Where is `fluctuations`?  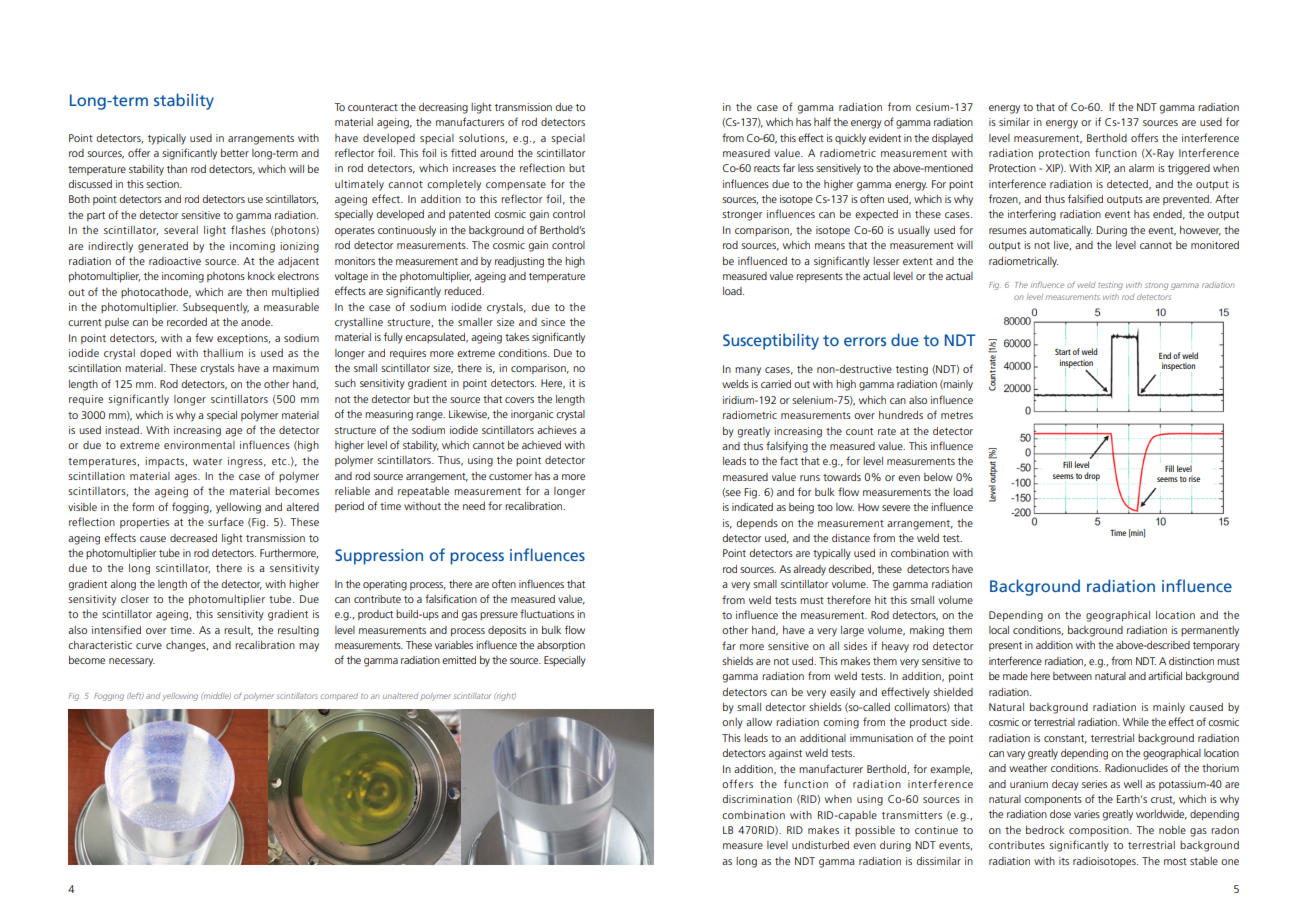 fluctuations is located at coordinates (547, 613).
